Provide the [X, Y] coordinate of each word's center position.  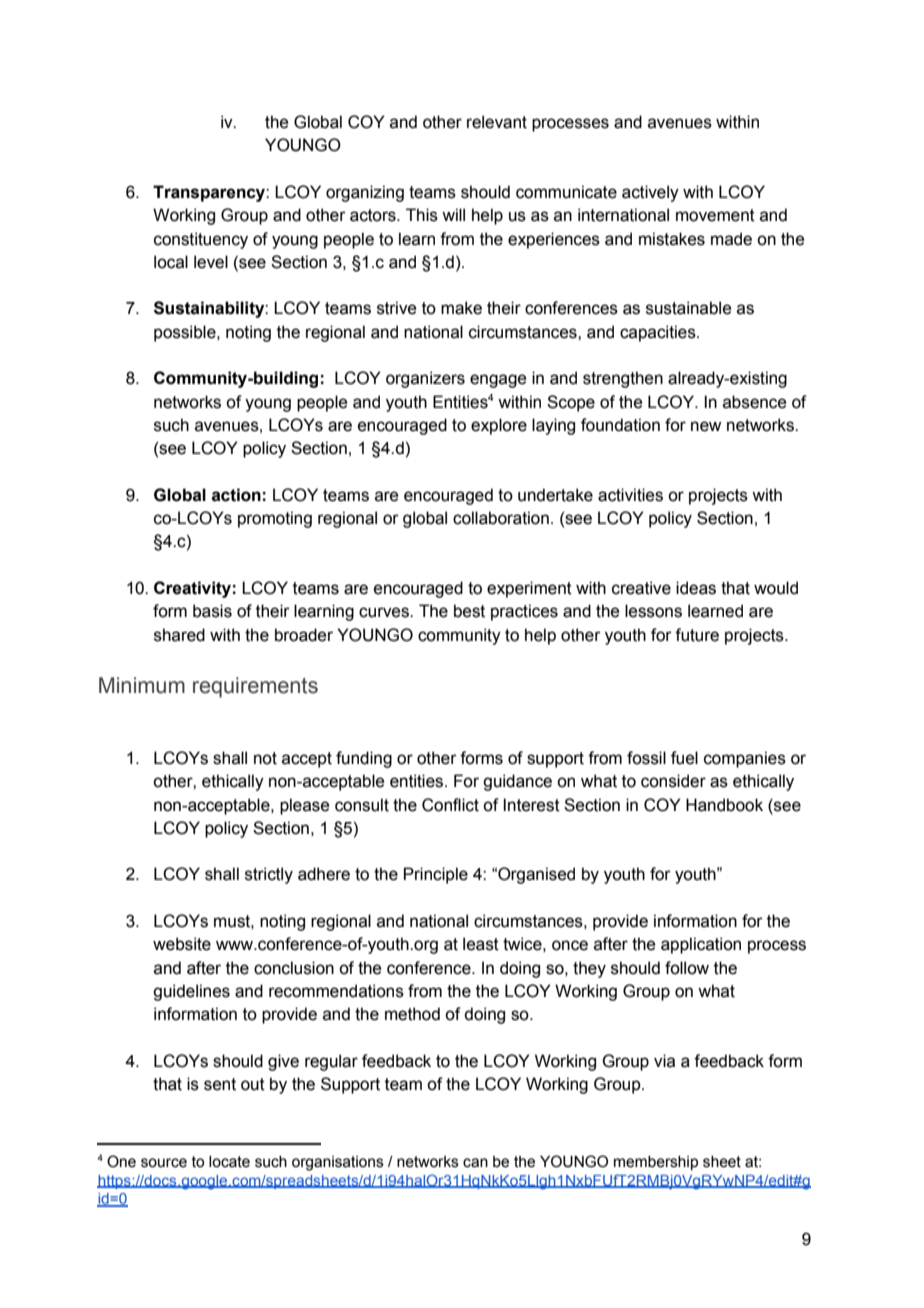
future [697, 635]
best [469, 611]
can [475, 1163]
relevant [497, 122]
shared [179, 635]
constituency [201, 240]
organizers [425, 379]
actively [650, 193]
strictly [269, 875]
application [701, 945]
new [706, 426]
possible [186, 333]
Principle [436, 875]
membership [656, 1163]
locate [229, 1162]
